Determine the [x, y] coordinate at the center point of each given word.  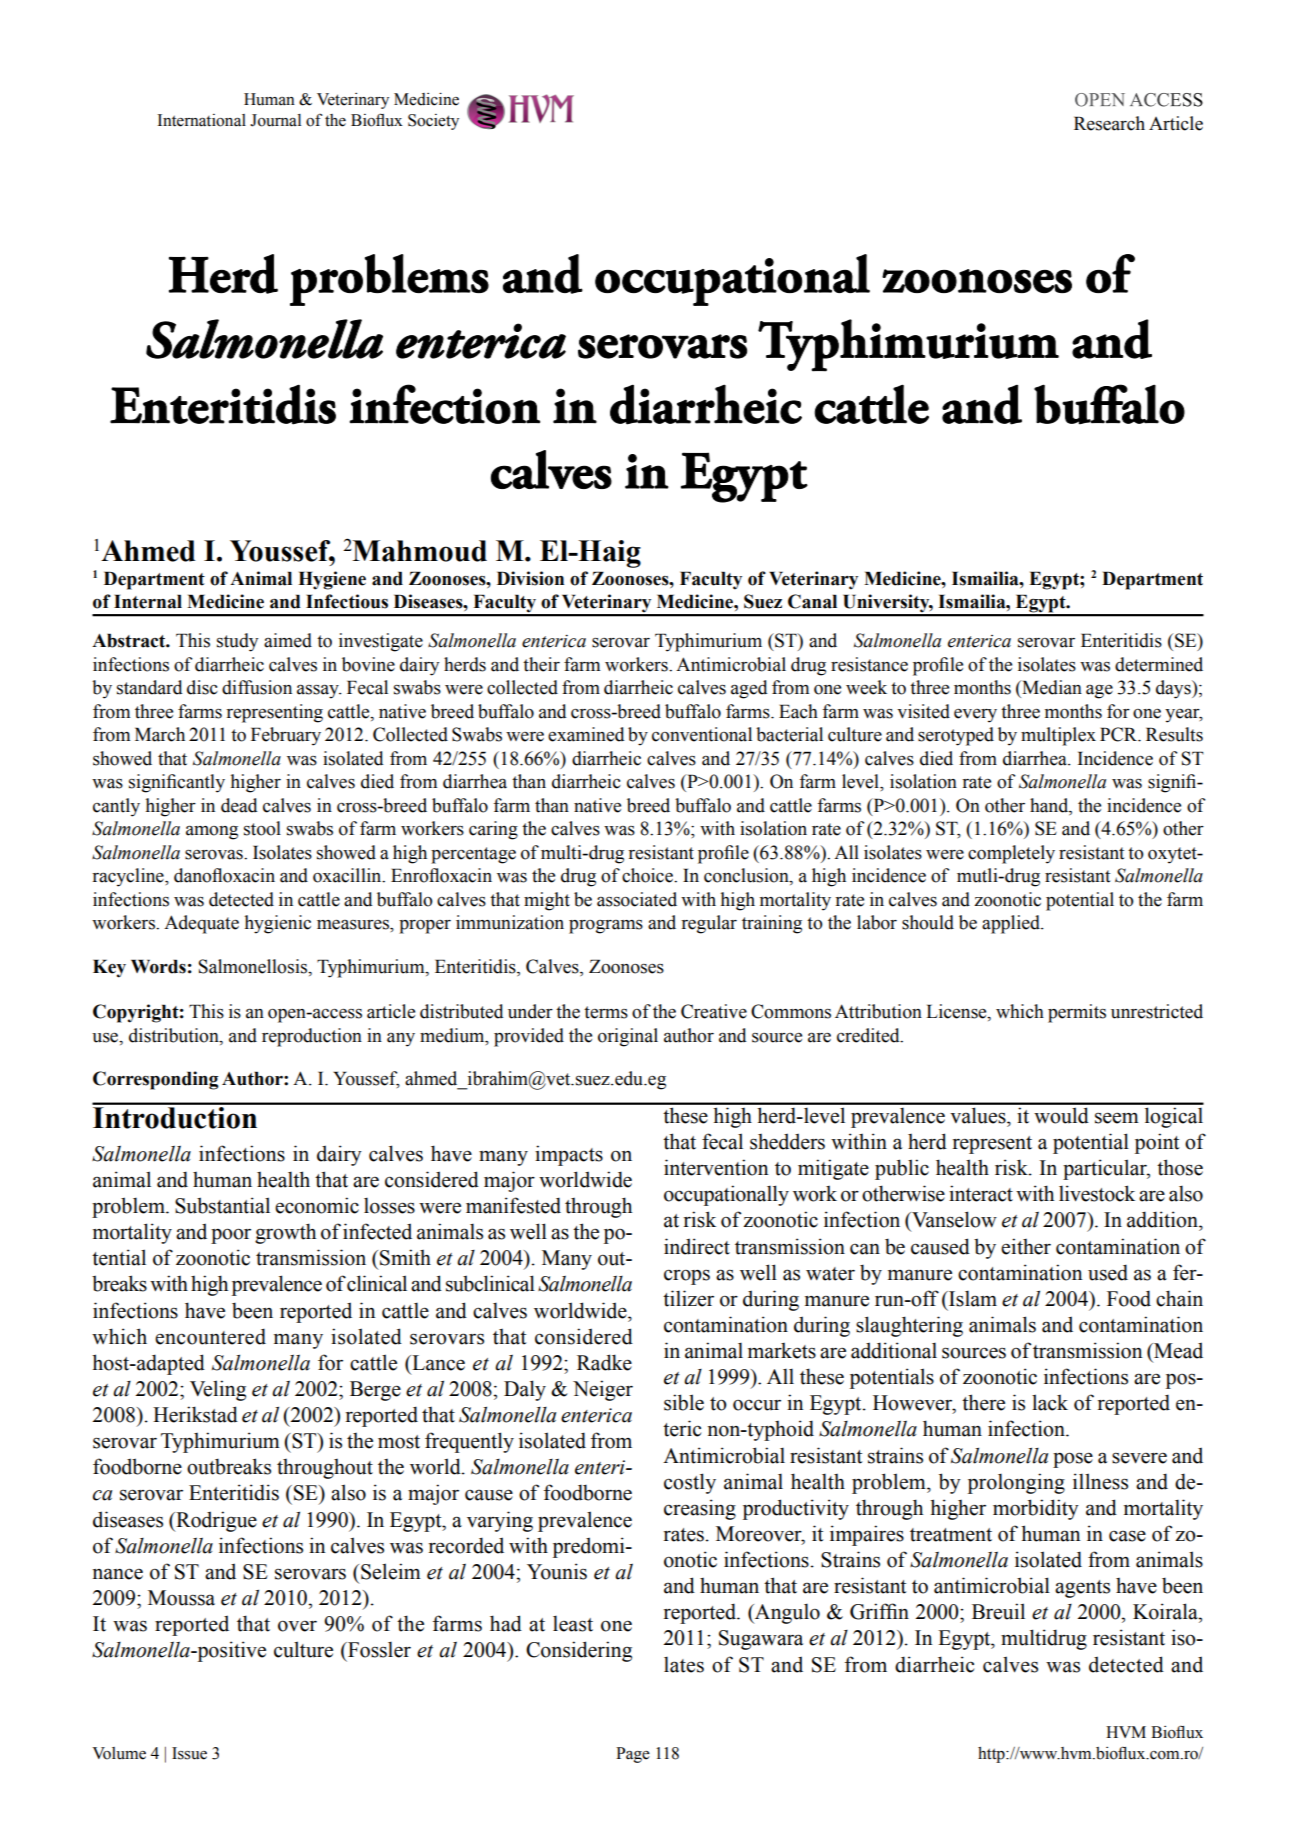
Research [1109, 123]
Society [433, 122]
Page [633, 1755]
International [201, 120]
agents [1082, 1589]
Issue [189, 1753]
